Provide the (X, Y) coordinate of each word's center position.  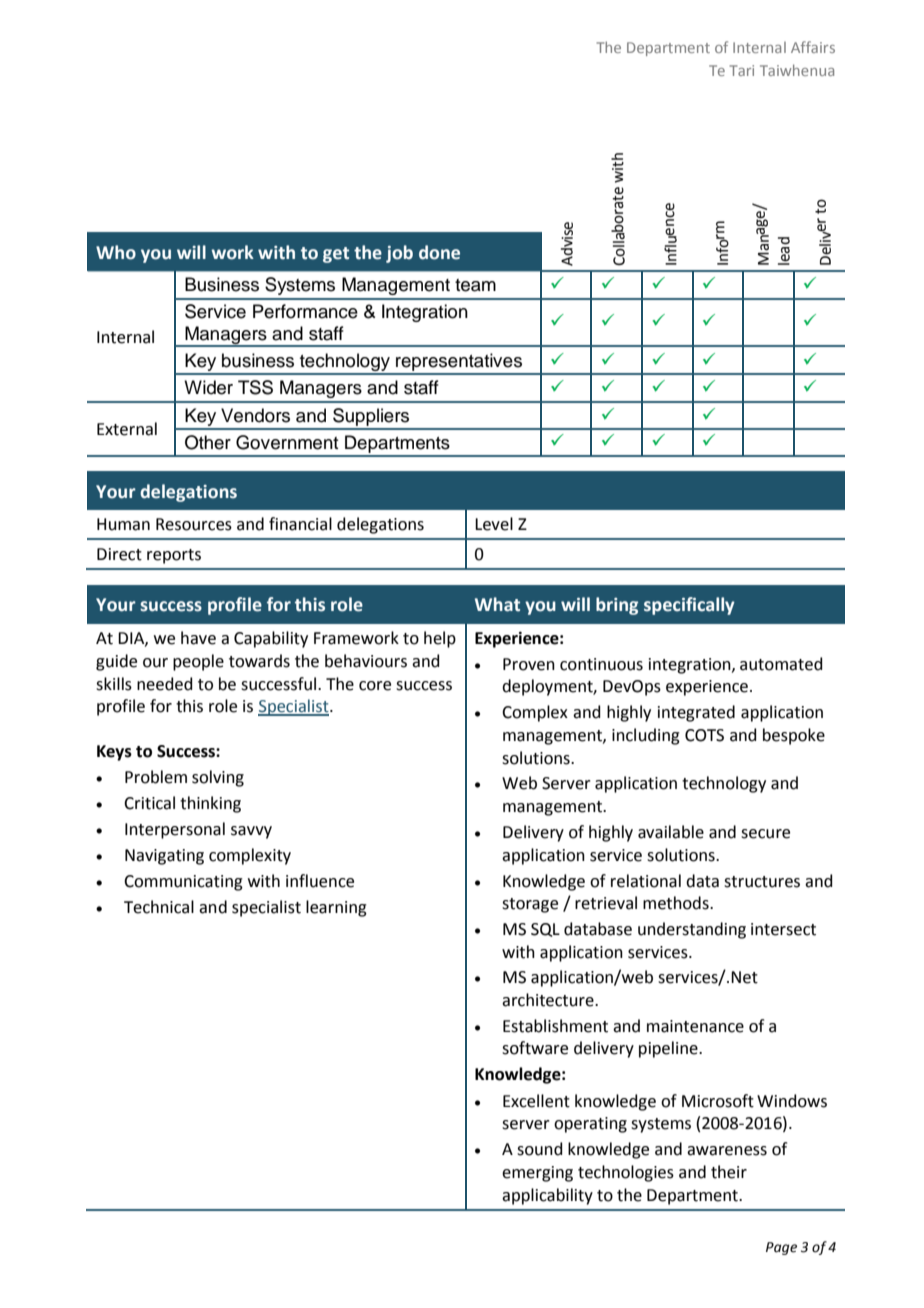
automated (781, 664)
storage (530, 905)
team (475, 285)
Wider (208, 387)
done (439, 252)
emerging (537, 1174)
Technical (159, 907)
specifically (689, 606)
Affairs (813, 47)
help (440, 639)
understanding (692, 930)
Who (116, 252)
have (198, 638)
